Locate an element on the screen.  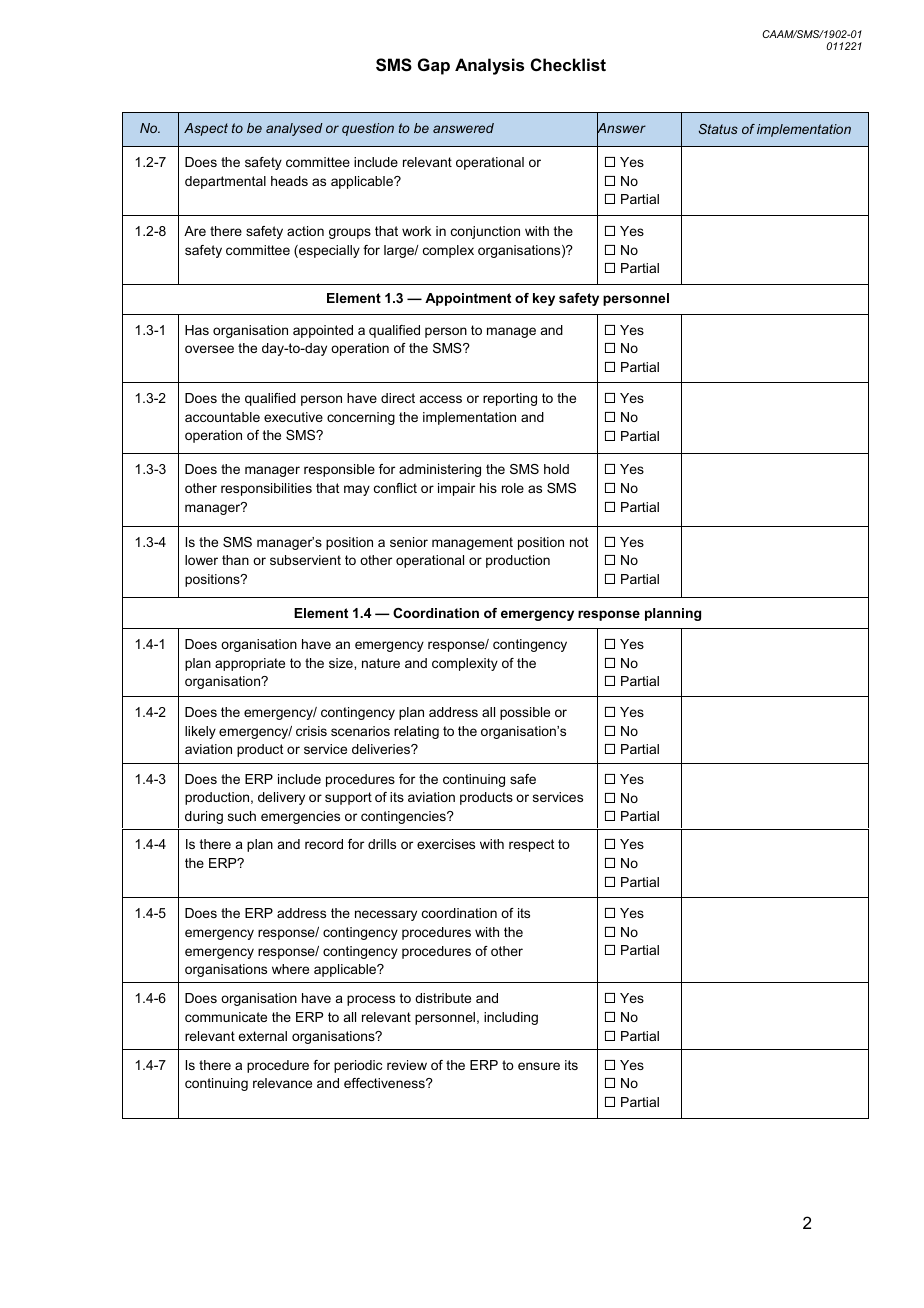
ensure is located at coordinates (539, 1066).
